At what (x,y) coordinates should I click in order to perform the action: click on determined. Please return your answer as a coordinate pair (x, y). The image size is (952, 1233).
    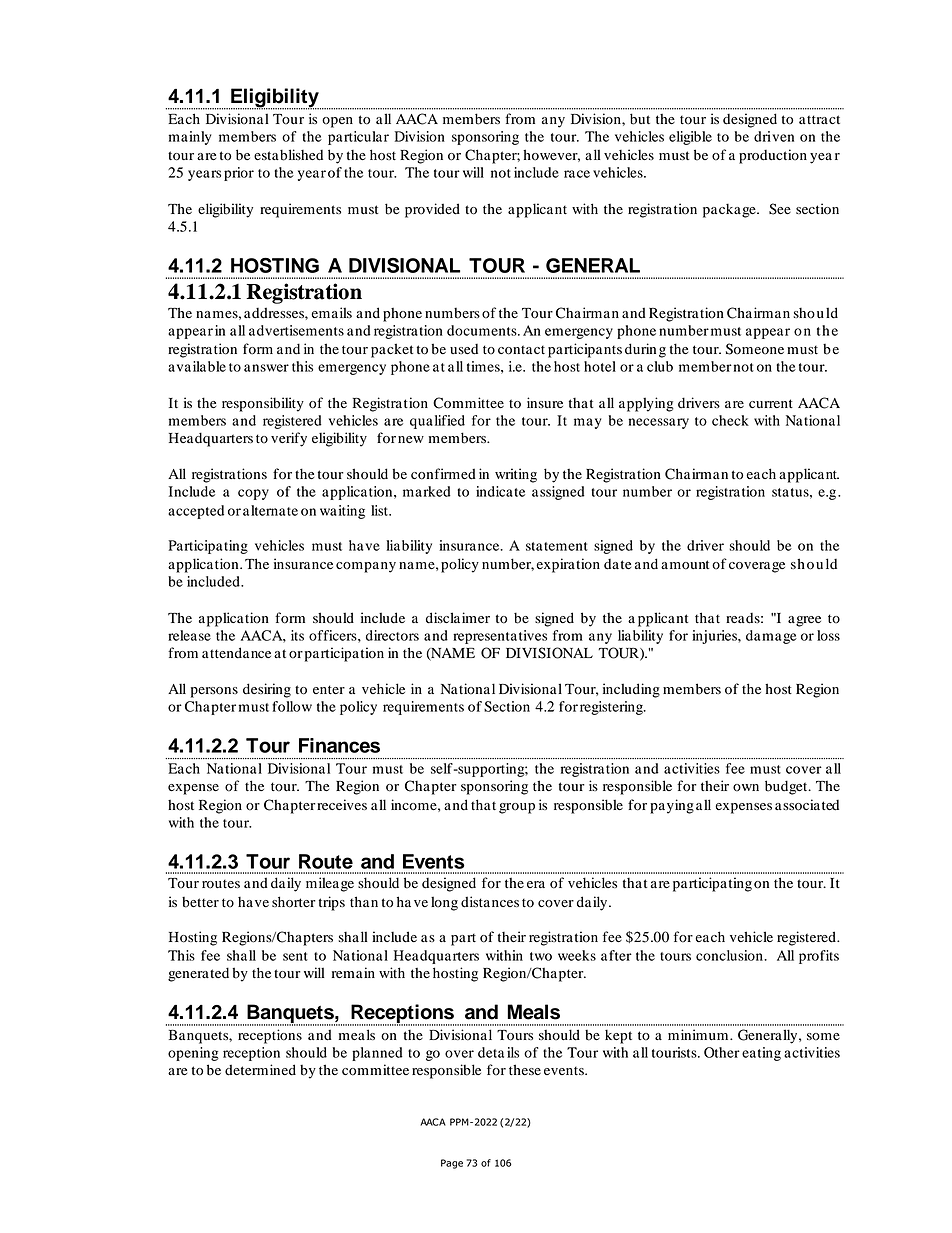
    Looking at the image, I should click on (260, 1070).
